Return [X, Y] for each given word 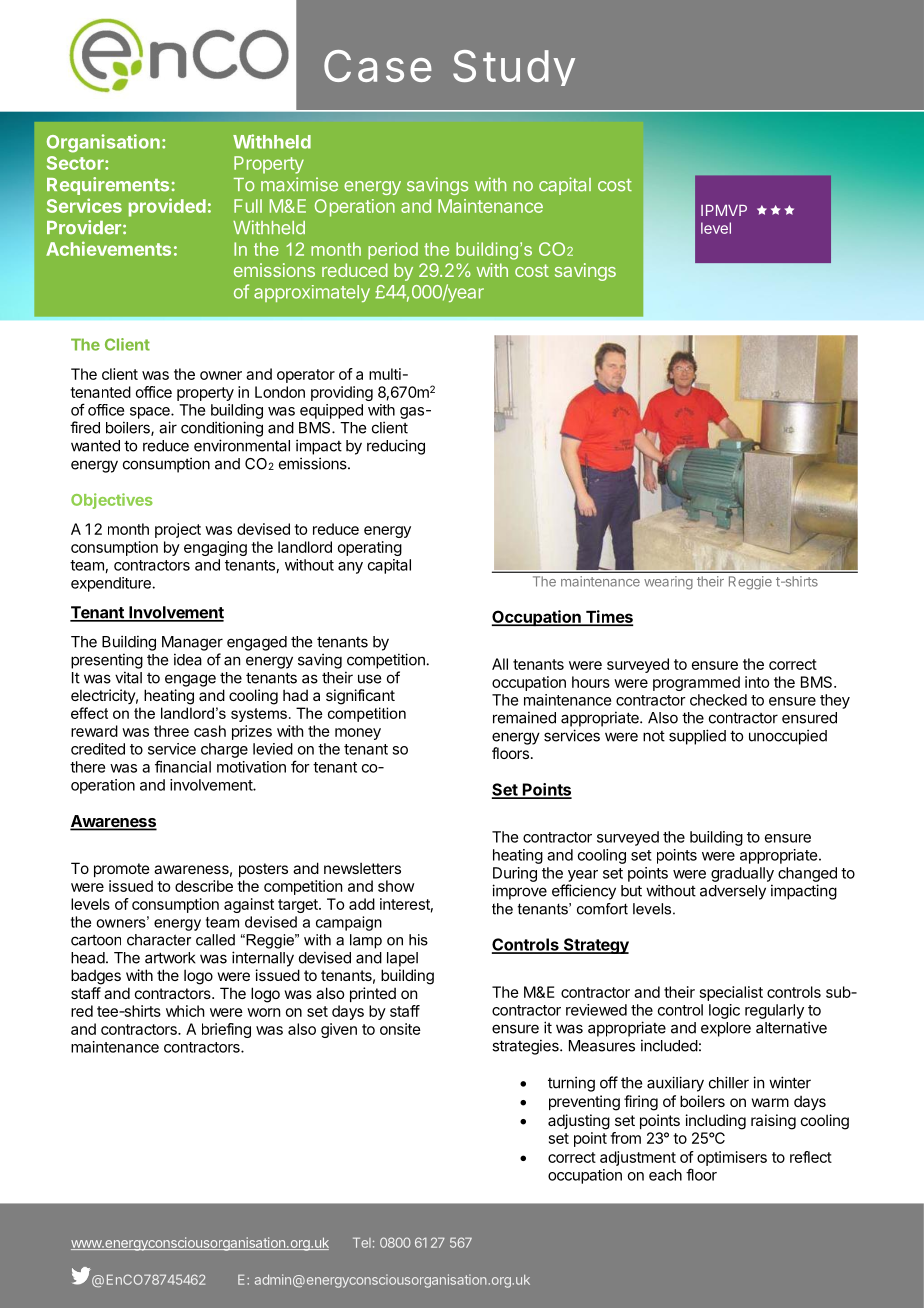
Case [378, 66]
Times [608, 617]
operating [370, 548]
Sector [76, 163]
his [418, 940]
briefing [226, 1030]
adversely [733, 892]
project [178, 530]
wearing [668, 583]
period [393, 251]
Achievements [108, 248]
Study [514, 68]
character [159, 940]
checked [718, 700]
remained [524, 717]
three [171, 731]
